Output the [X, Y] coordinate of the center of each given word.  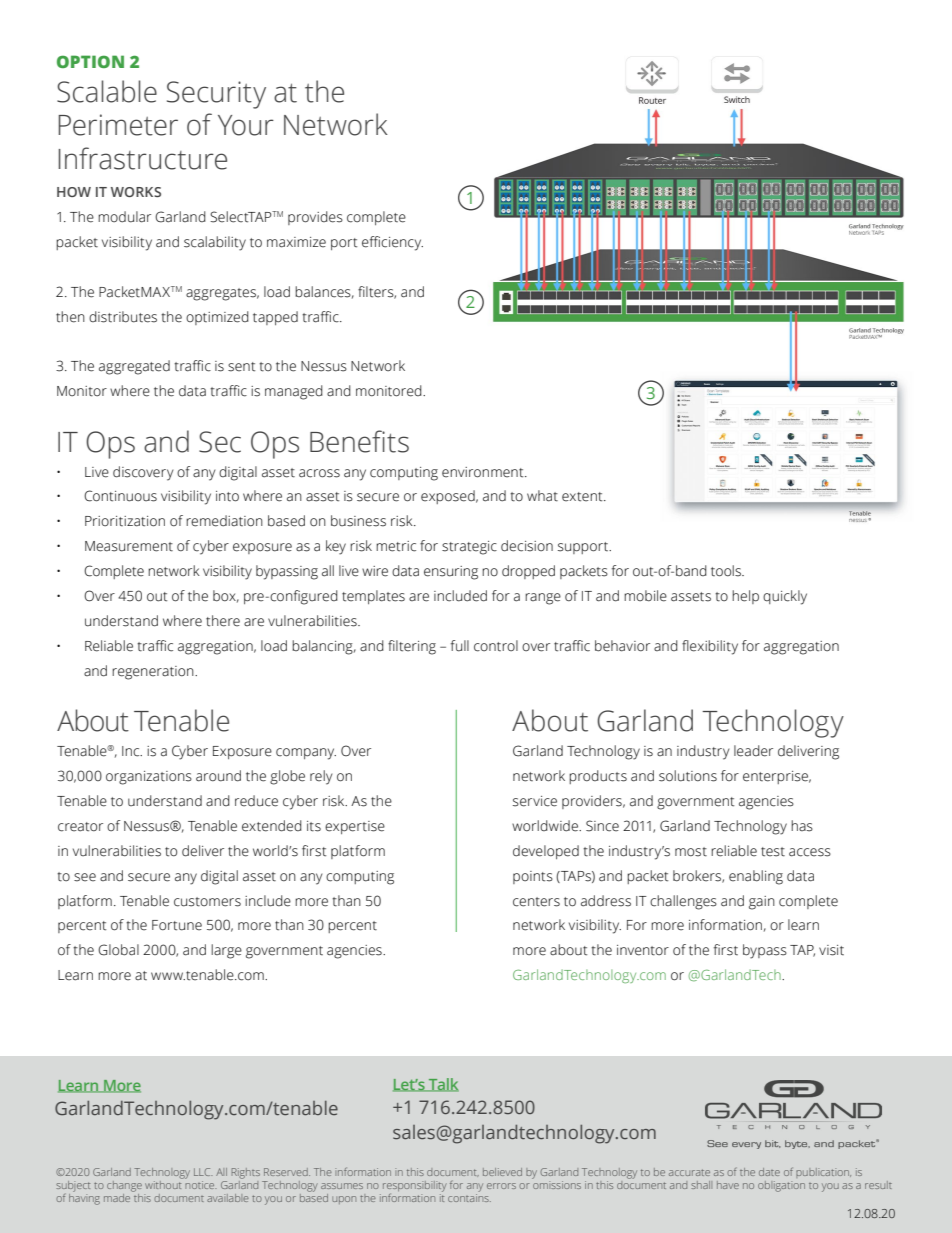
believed [502, 1172]
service [535, 801]
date [769, 1172]
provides [315, 218]
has [802, 826]
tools [727, 571]
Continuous [120, 496]
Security [216, 95]
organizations [149, 778]
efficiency [392, 243]
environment [484, 472]
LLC [203, 1172]
